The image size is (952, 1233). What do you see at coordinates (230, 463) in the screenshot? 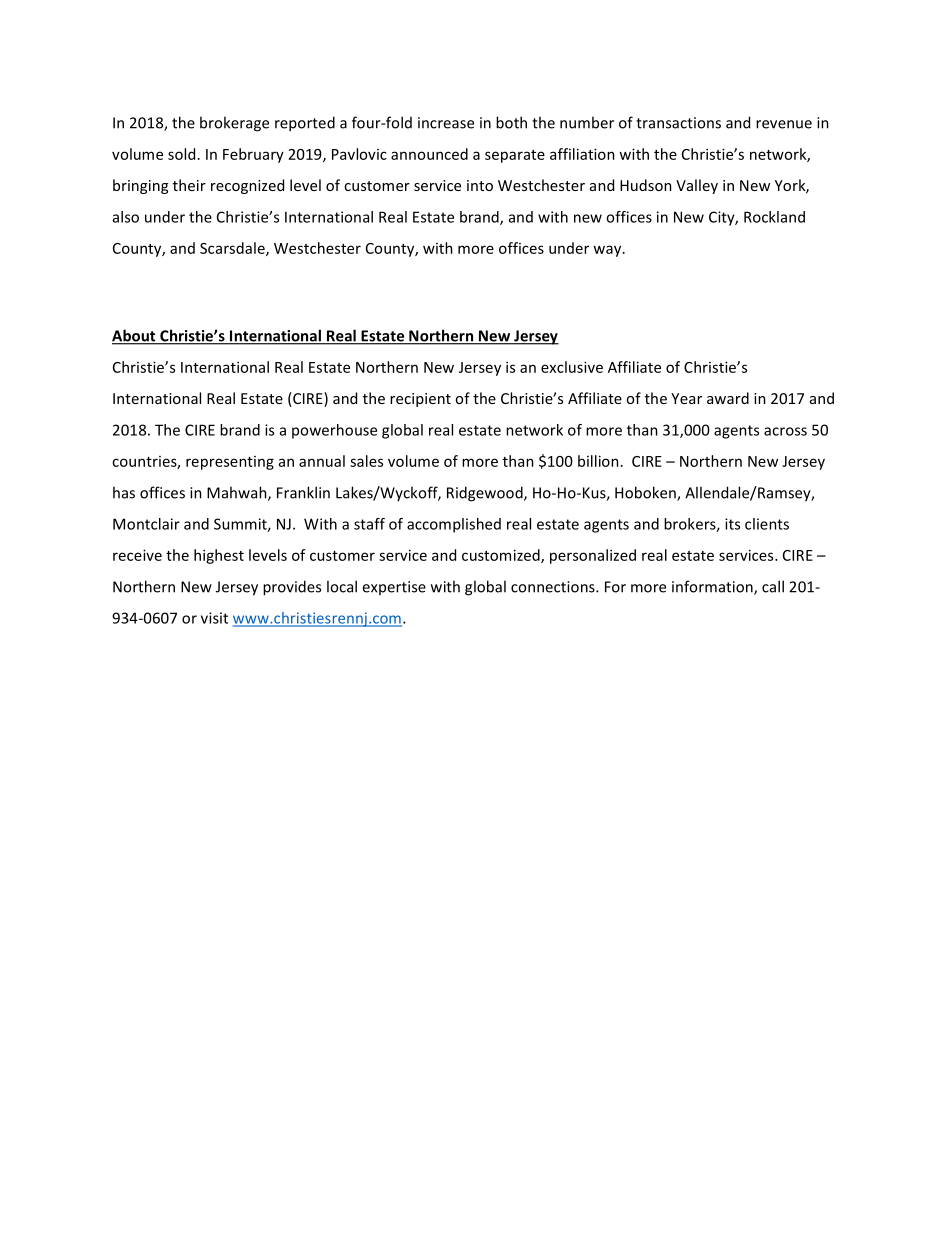
I see `representing` at bounding box center [230, 463].
